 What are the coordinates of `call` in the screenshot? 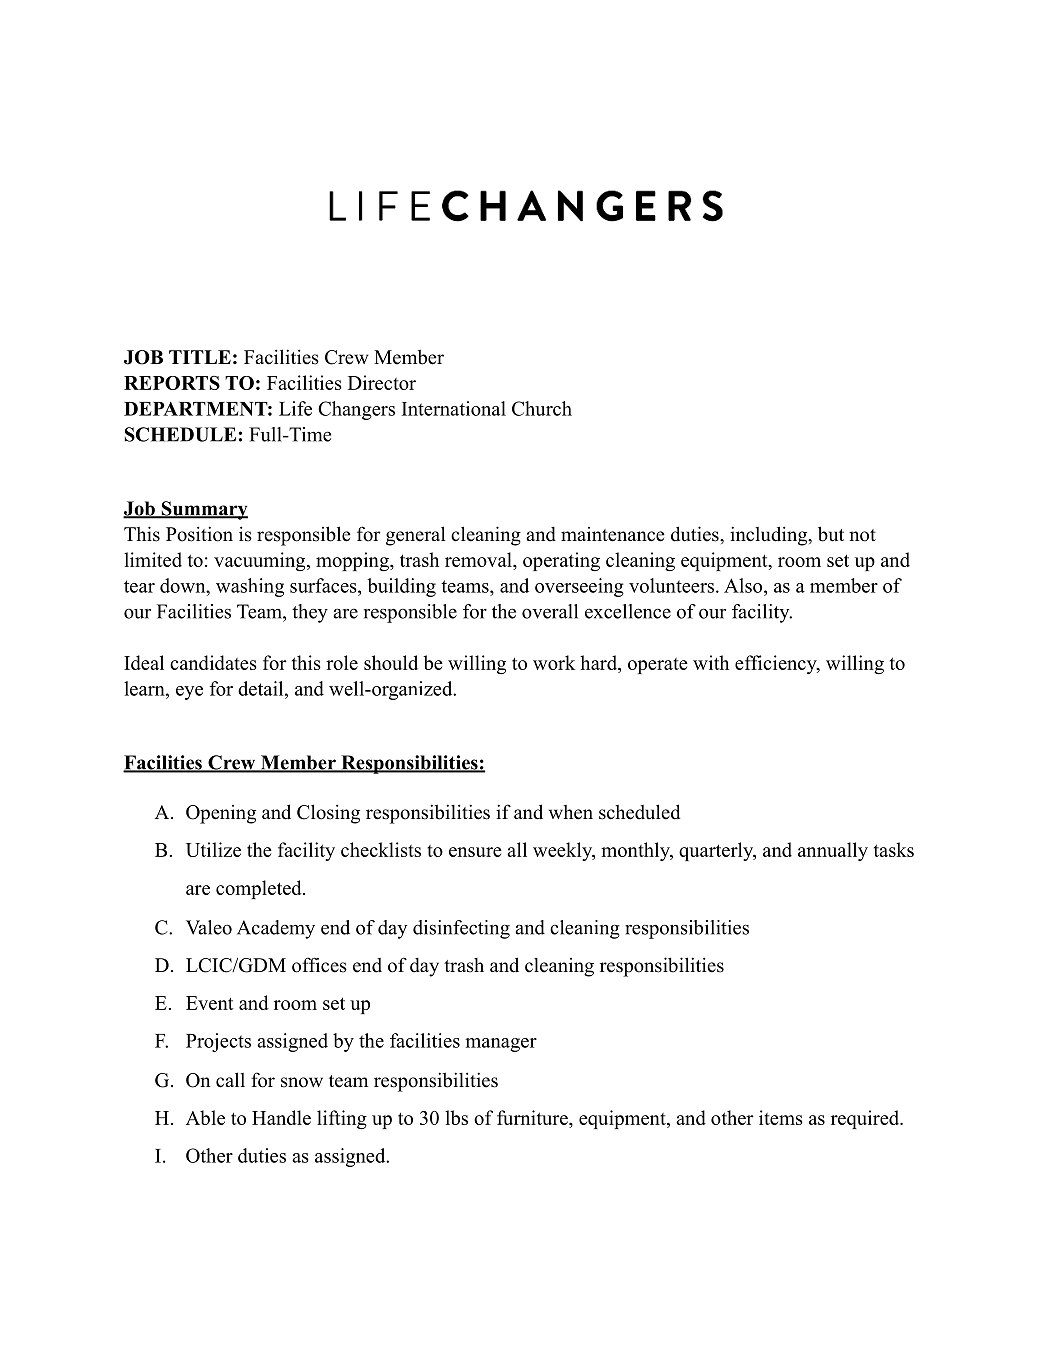 It's located at (230, 1080).
